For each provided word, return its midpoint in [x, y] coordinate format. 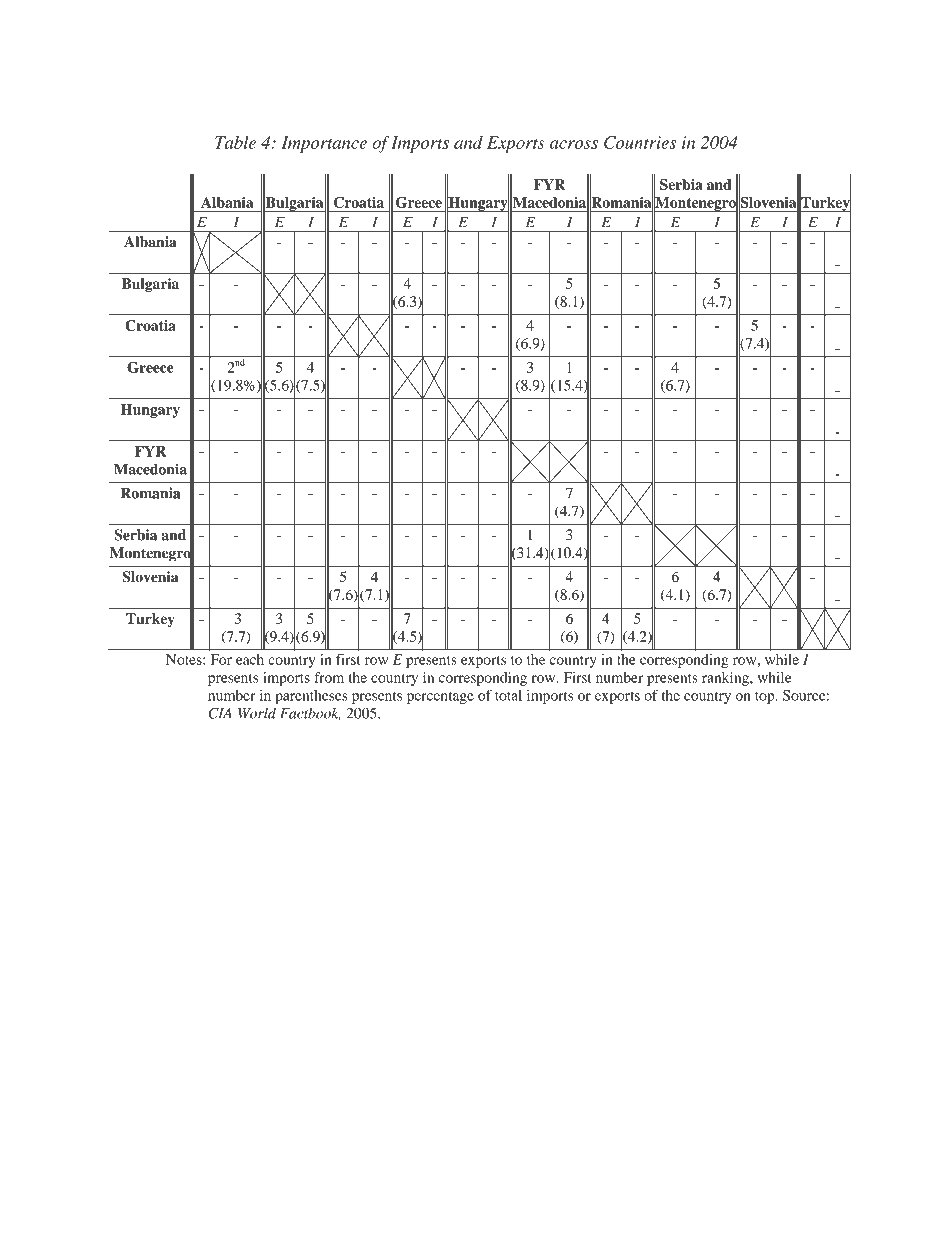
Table [235, 142]
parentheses [311, 697]
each [250, 659]
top [766, 698]
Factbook [310, 713]
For [221, 659]
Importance [324, 144]
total [508, 695]
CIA [220, 713]
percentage [440, 698]
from [329, 677]
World [257, 713]
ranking [726, 679]
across [574, 144]
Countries [640, 142]
